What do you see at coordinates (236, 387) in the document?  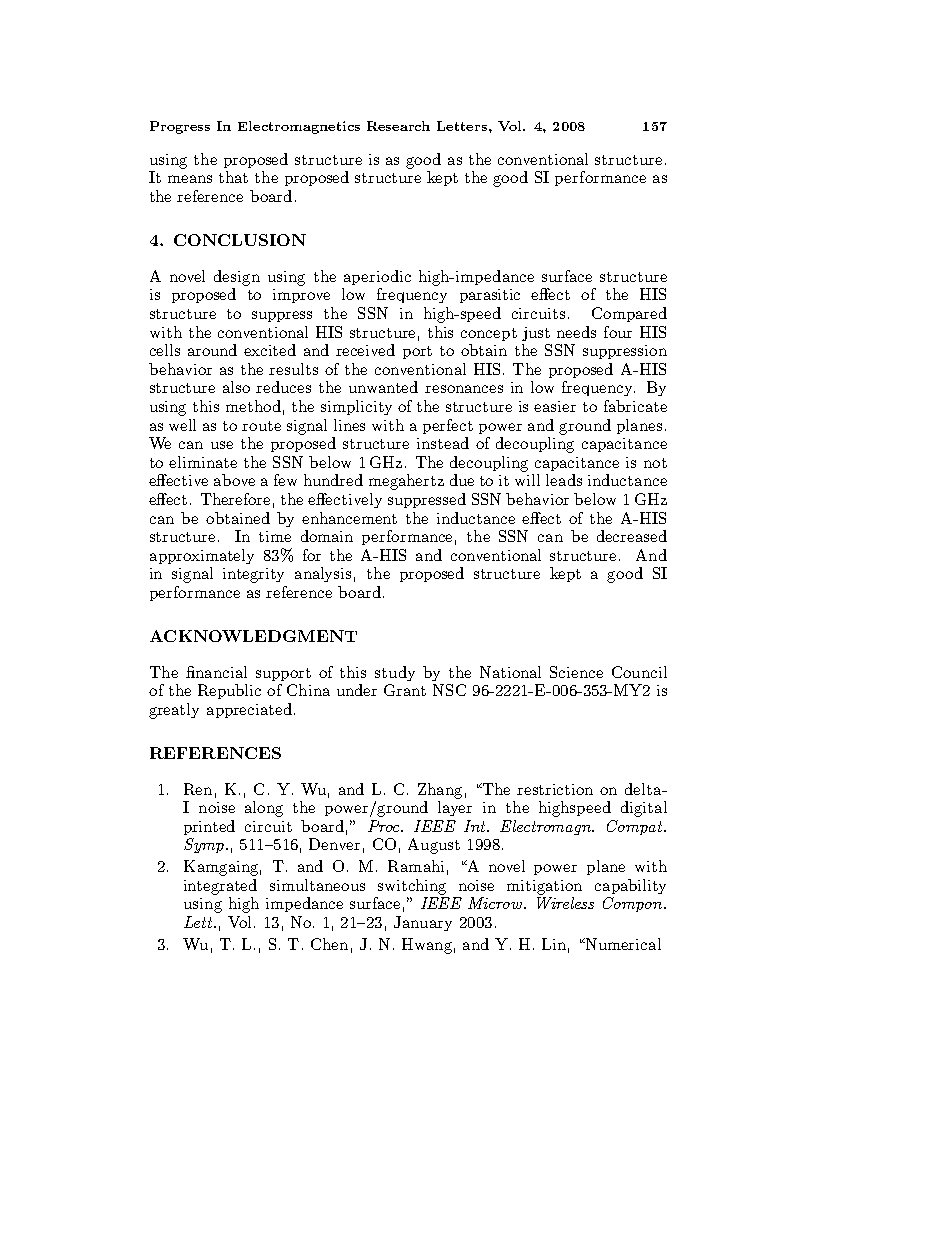 I see `also` at bounding box center [236, 387].
